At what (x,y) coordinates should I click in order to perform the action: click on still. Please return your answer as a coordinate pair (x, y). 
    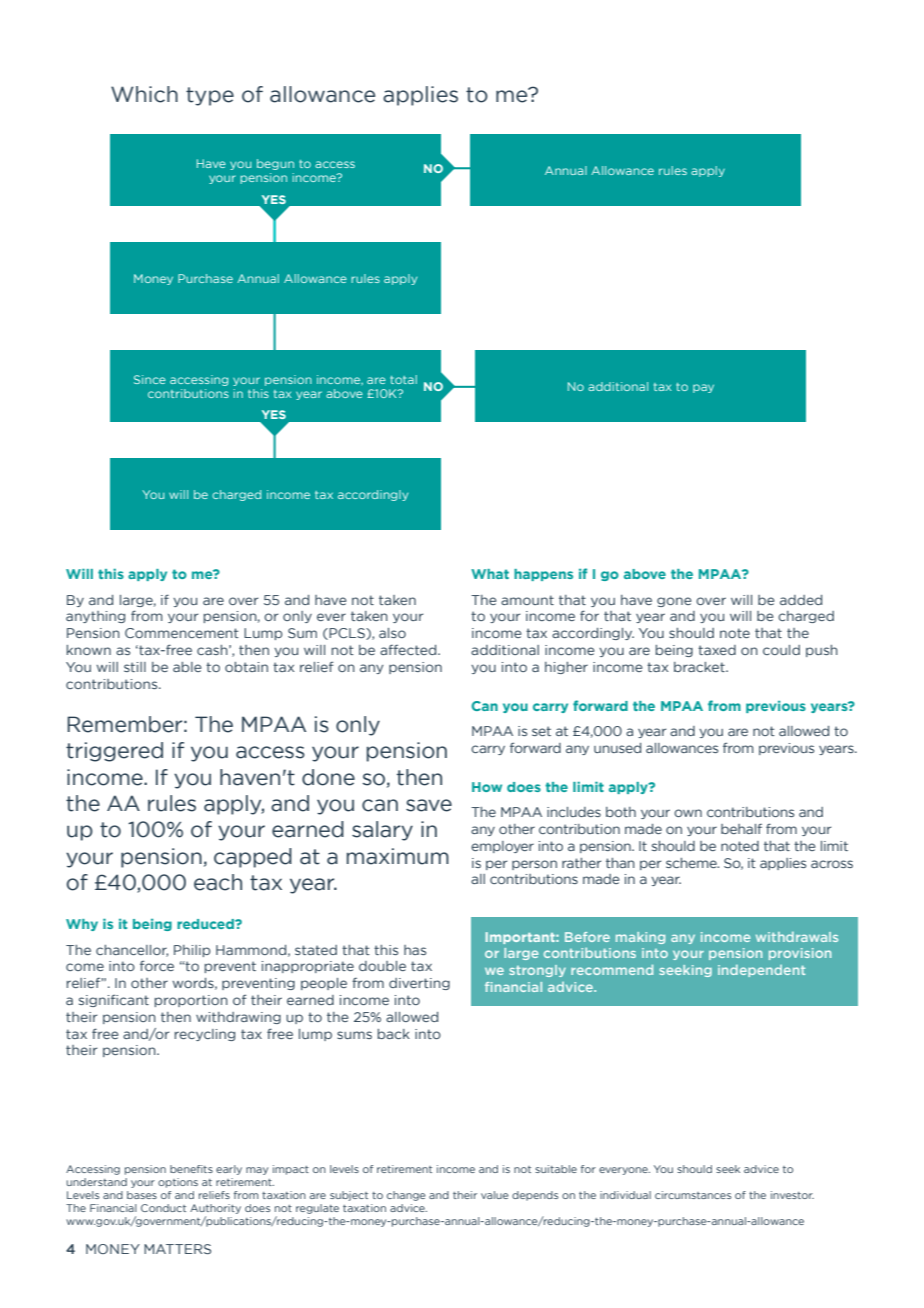
    Looking at the image, I should click on (135, 667).
